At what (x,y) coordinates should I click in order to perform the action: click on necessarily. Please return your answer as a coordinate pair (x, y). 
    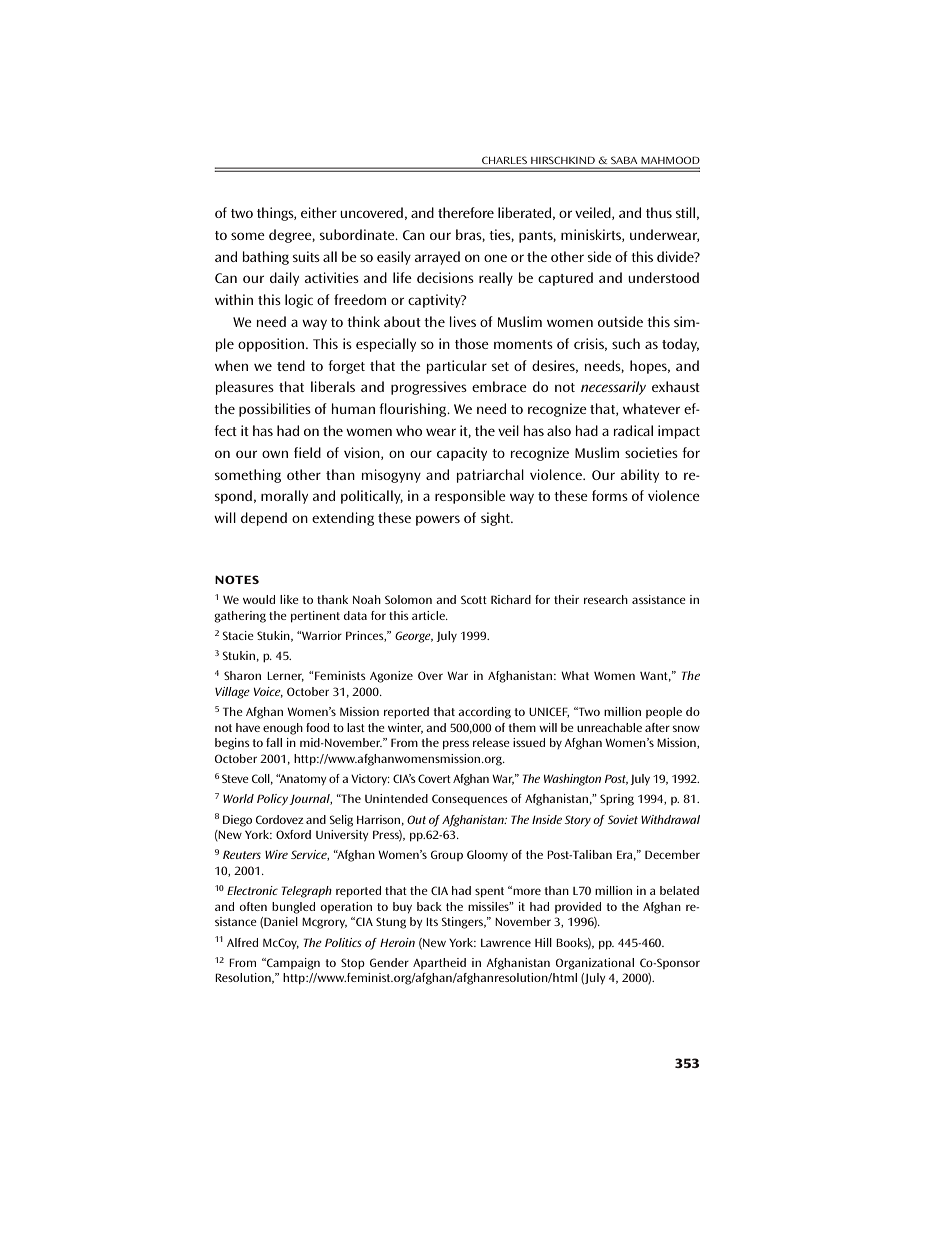
    Looking at the image, I should click on (613, 388).
